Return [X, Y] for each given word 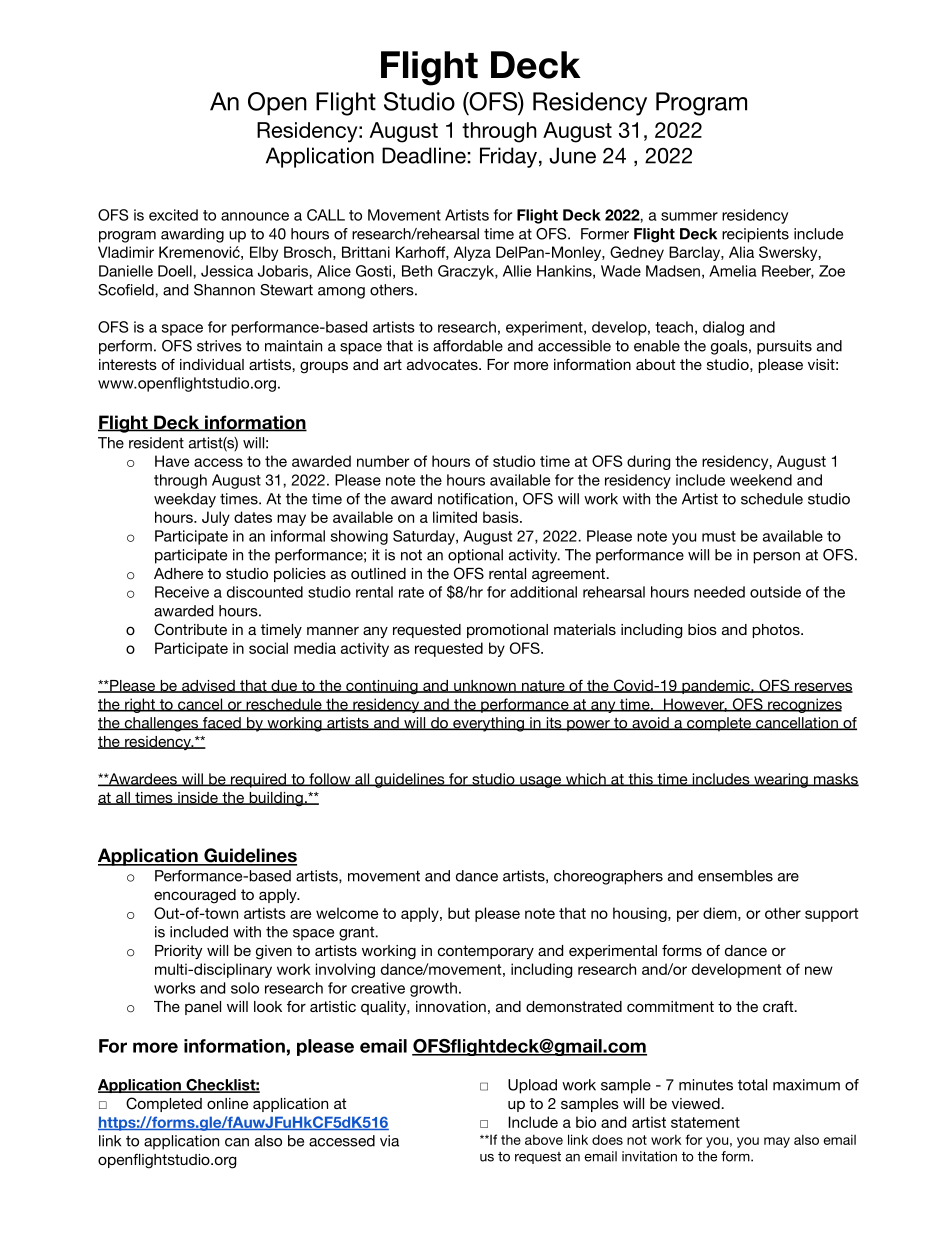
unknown [485, 686]
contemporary [486, 952]
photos [777, 631]
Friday [508, 157]
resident [156, 443]
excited [173, 215]
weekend [761, 480]
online [227, 1103]
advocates [443, 364]
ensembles [735, 876]
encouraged [195, 896]
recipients [755, 235]
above [544, 1139]
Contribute [190, 629]
